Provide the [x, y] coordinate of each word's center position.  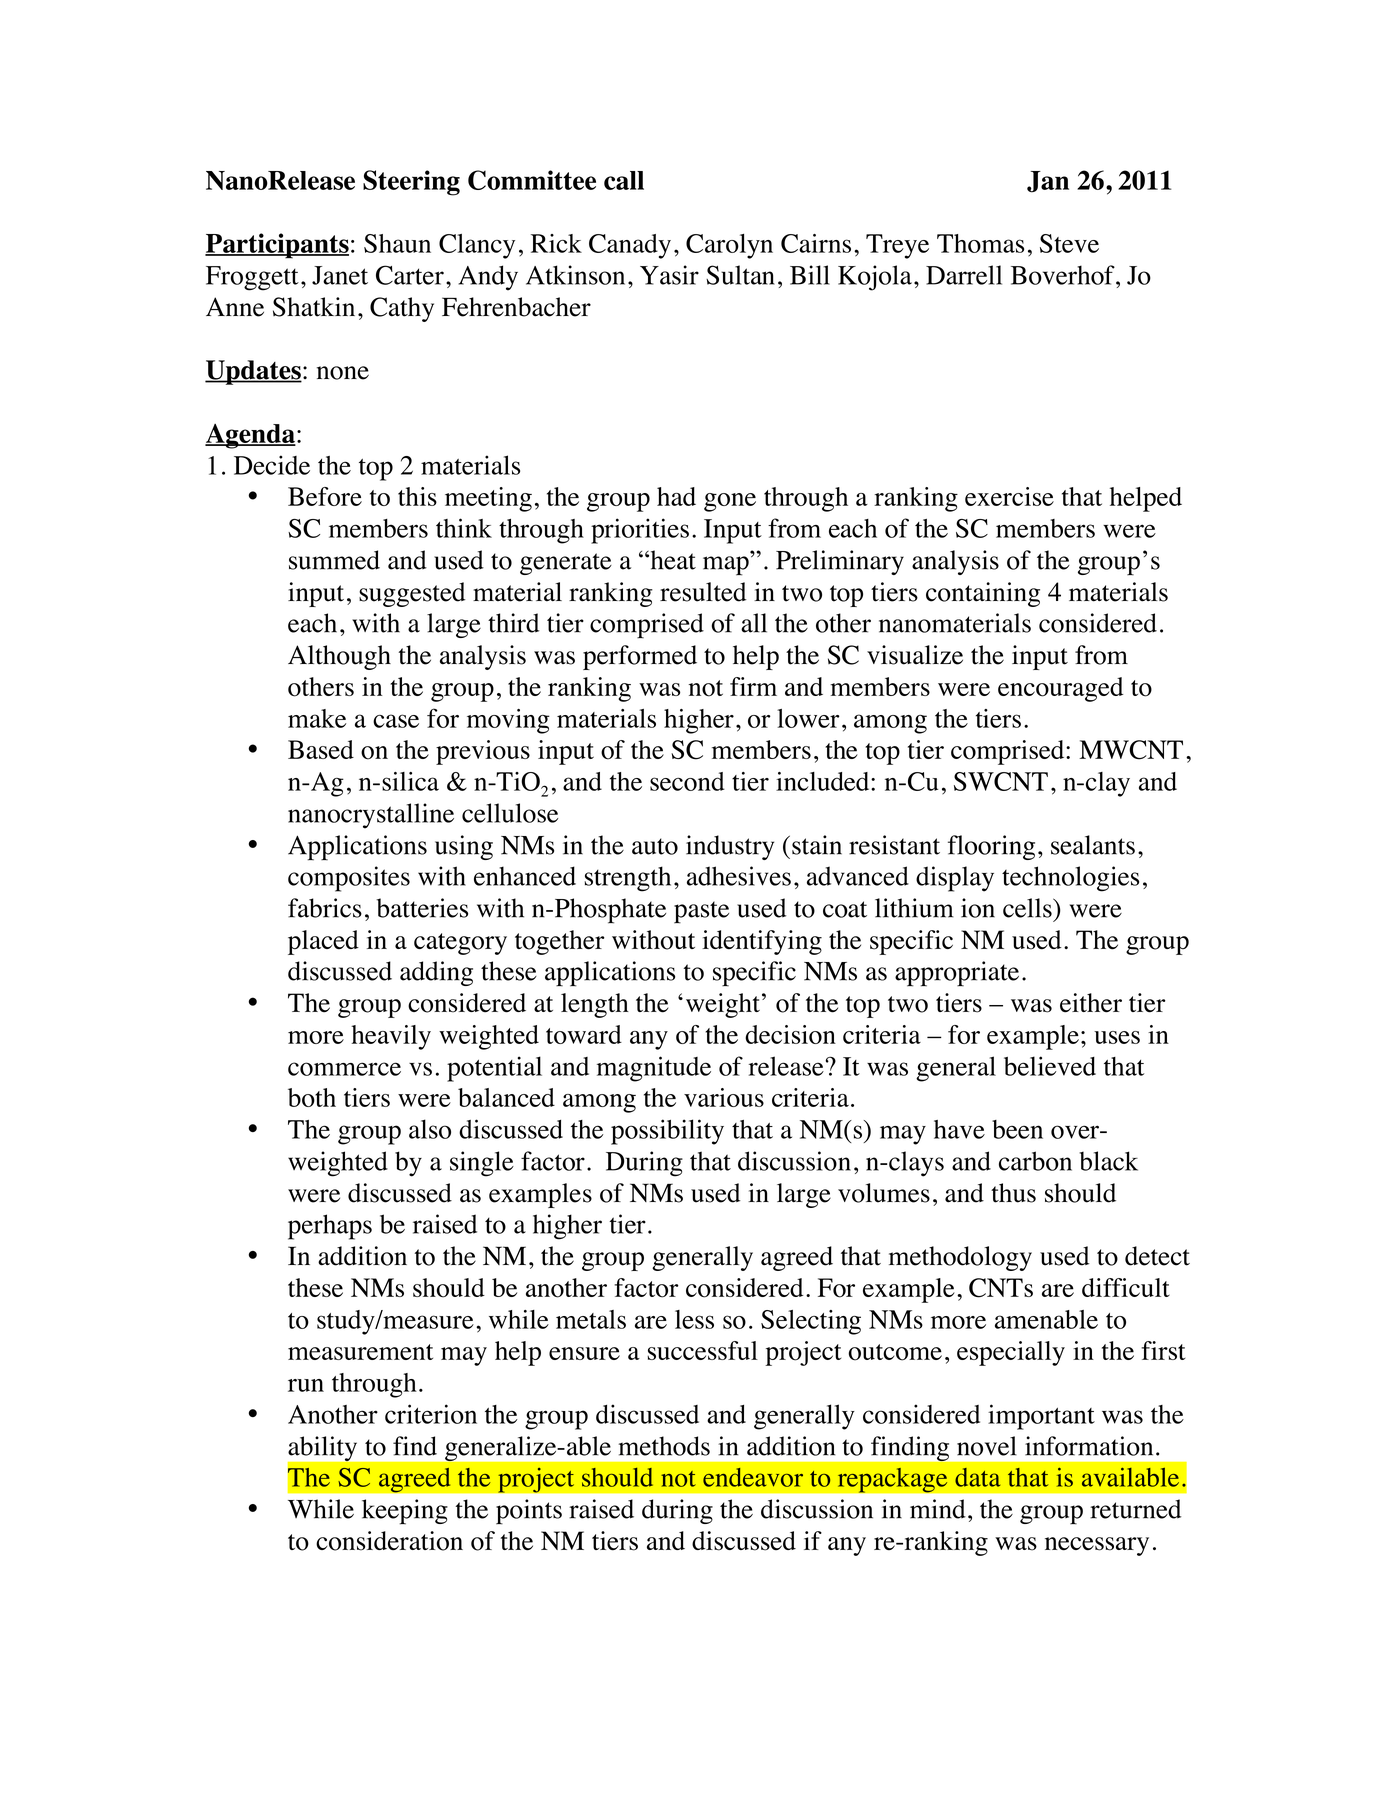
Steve [1069, 243]
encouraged [1060, 689]
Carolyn [729, 246]
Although [339, 657]
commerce [344, 1069]
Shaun [397, 243]
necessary [1097, 1546]
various [724, 1097]
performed [640, 657]
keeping [405, 1512]
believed [1050, 1066]
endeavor [753, 1477]
